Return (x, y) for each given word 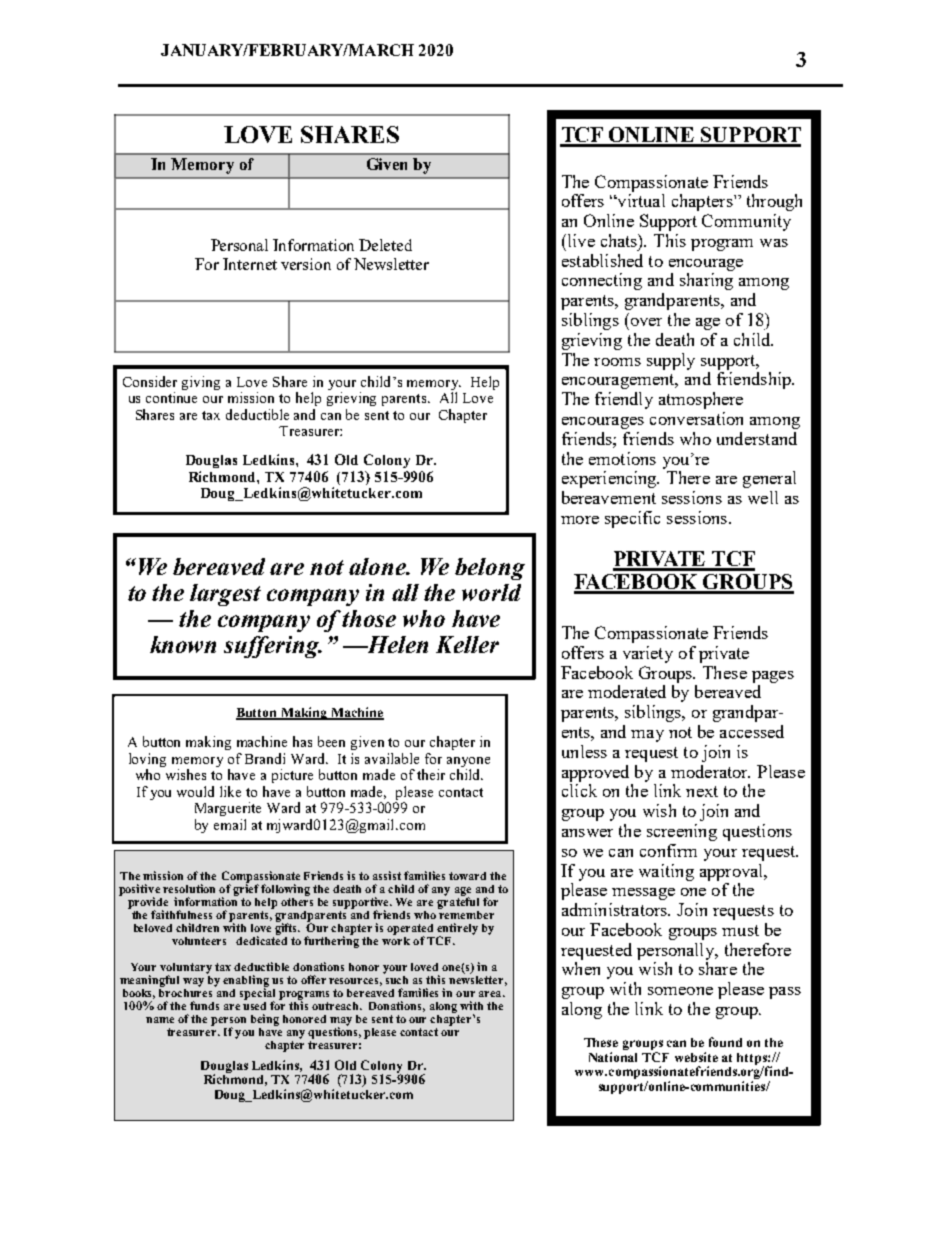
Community (746, 222)
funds (204, 1005)
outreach (337, 1006)
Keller (467, 644)
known (183, 644)
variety (648, 654)
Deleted (385, 245)
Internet (250, 264)
